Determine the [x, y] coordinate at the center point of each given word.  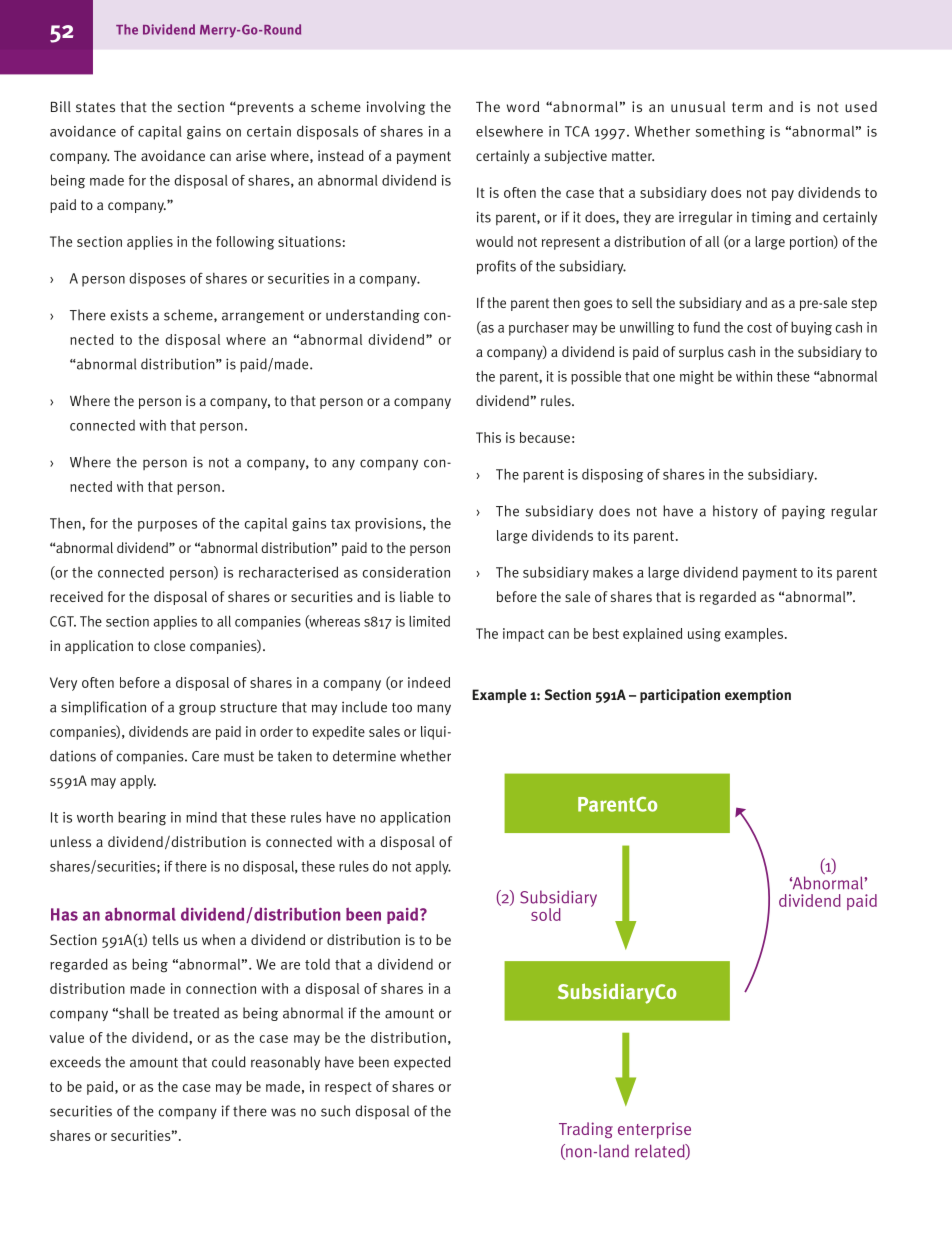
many [434, 709]
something [730, 133]
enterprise [654, 1130]
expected [422, 1063]
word [523, 106]
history [735, 512]
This [488, 437]
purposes [167, 526]
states [95, 107]
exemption [758, 696]
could [229, 1062]
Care [205, 756]
